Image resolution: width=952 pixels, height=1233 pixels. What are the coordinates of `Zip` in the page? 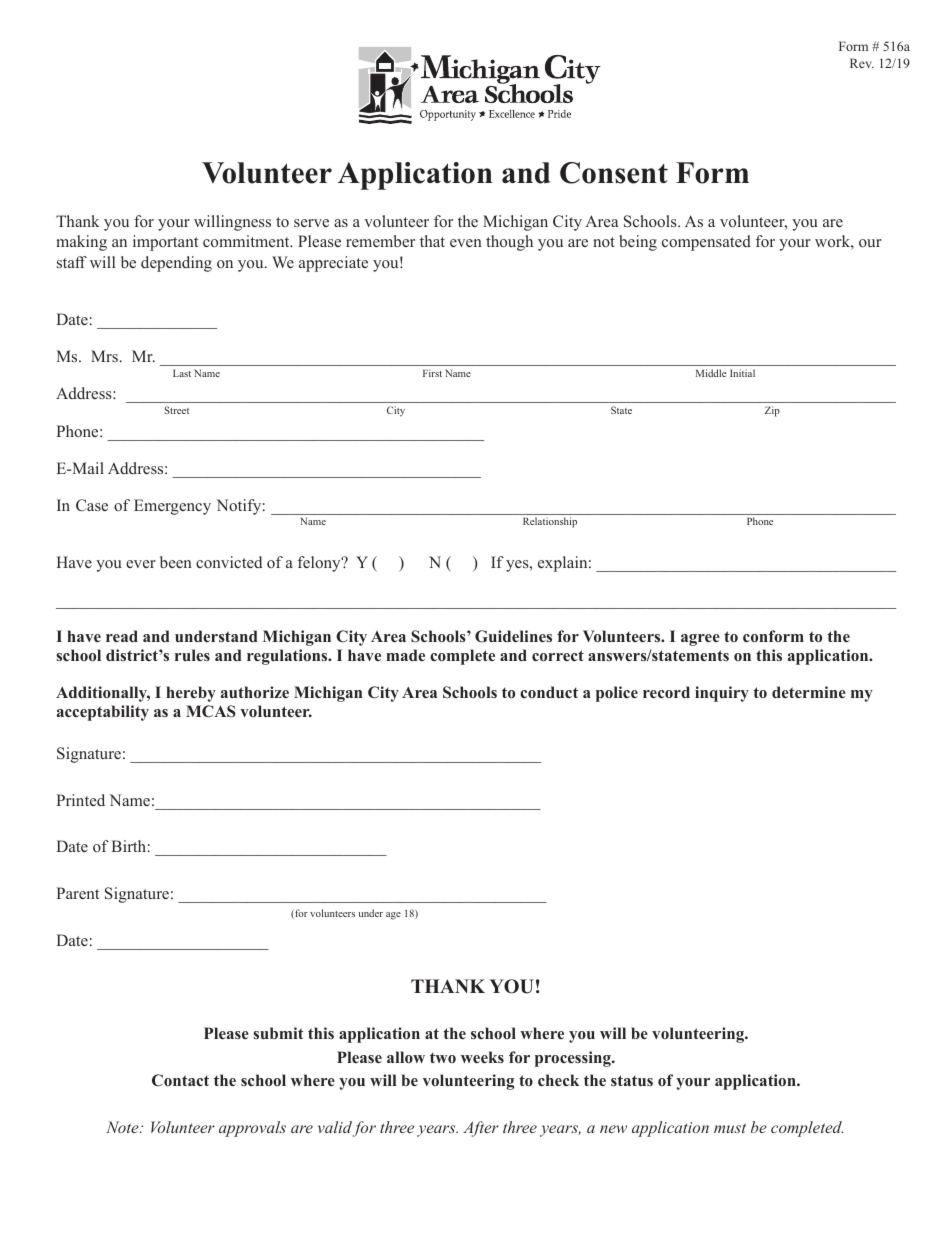 It's located at (772, 411).
